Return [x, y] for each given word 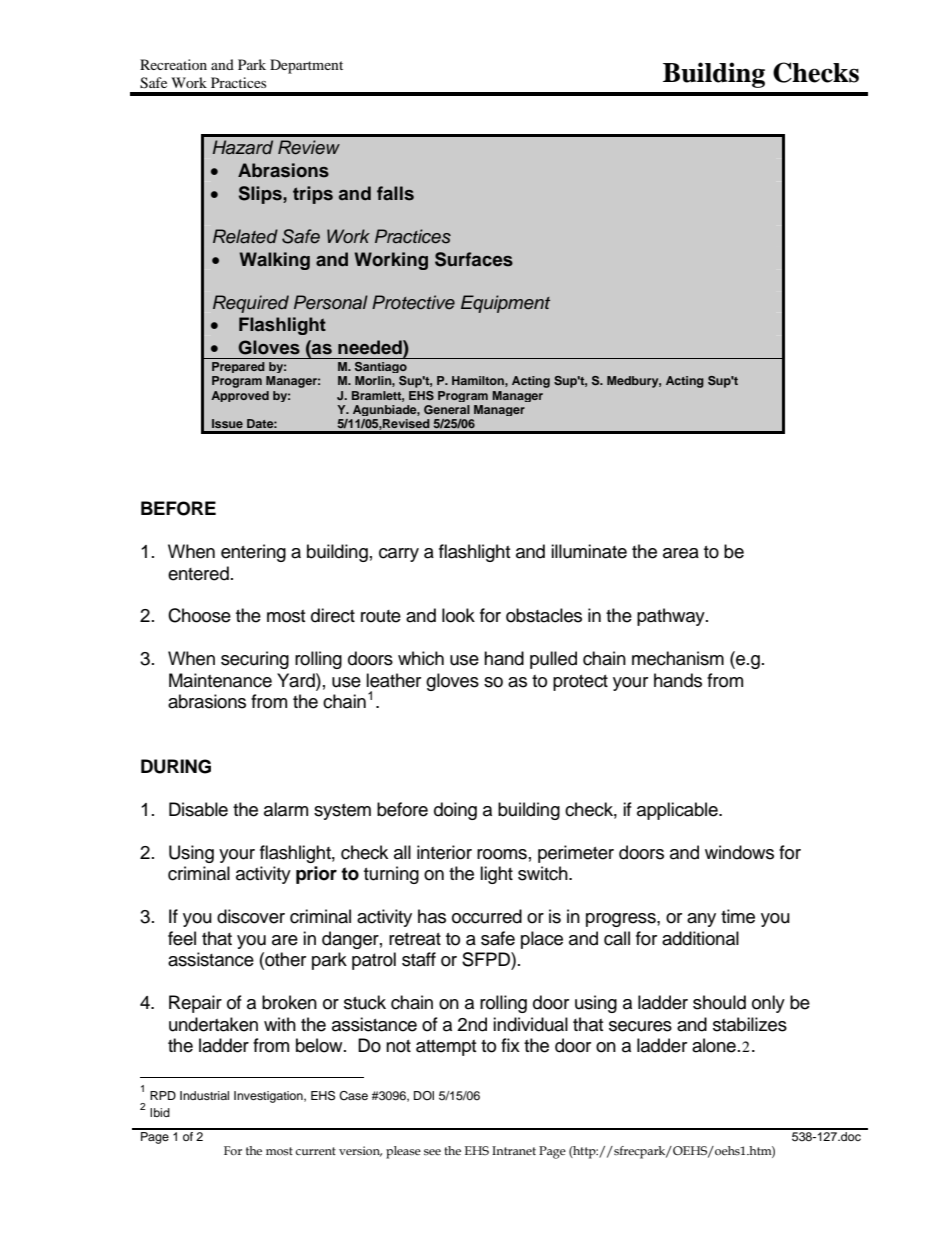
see [432, 1152]
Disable [198, 809]
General [447, 409]
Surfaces [474, 259]
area [681, 553]
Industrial [204, 1095]
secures [640, 1026]
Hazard [243, 147]
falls [395, 193]
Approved [240, 396]
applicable [678, 811]
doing [455, 811]
